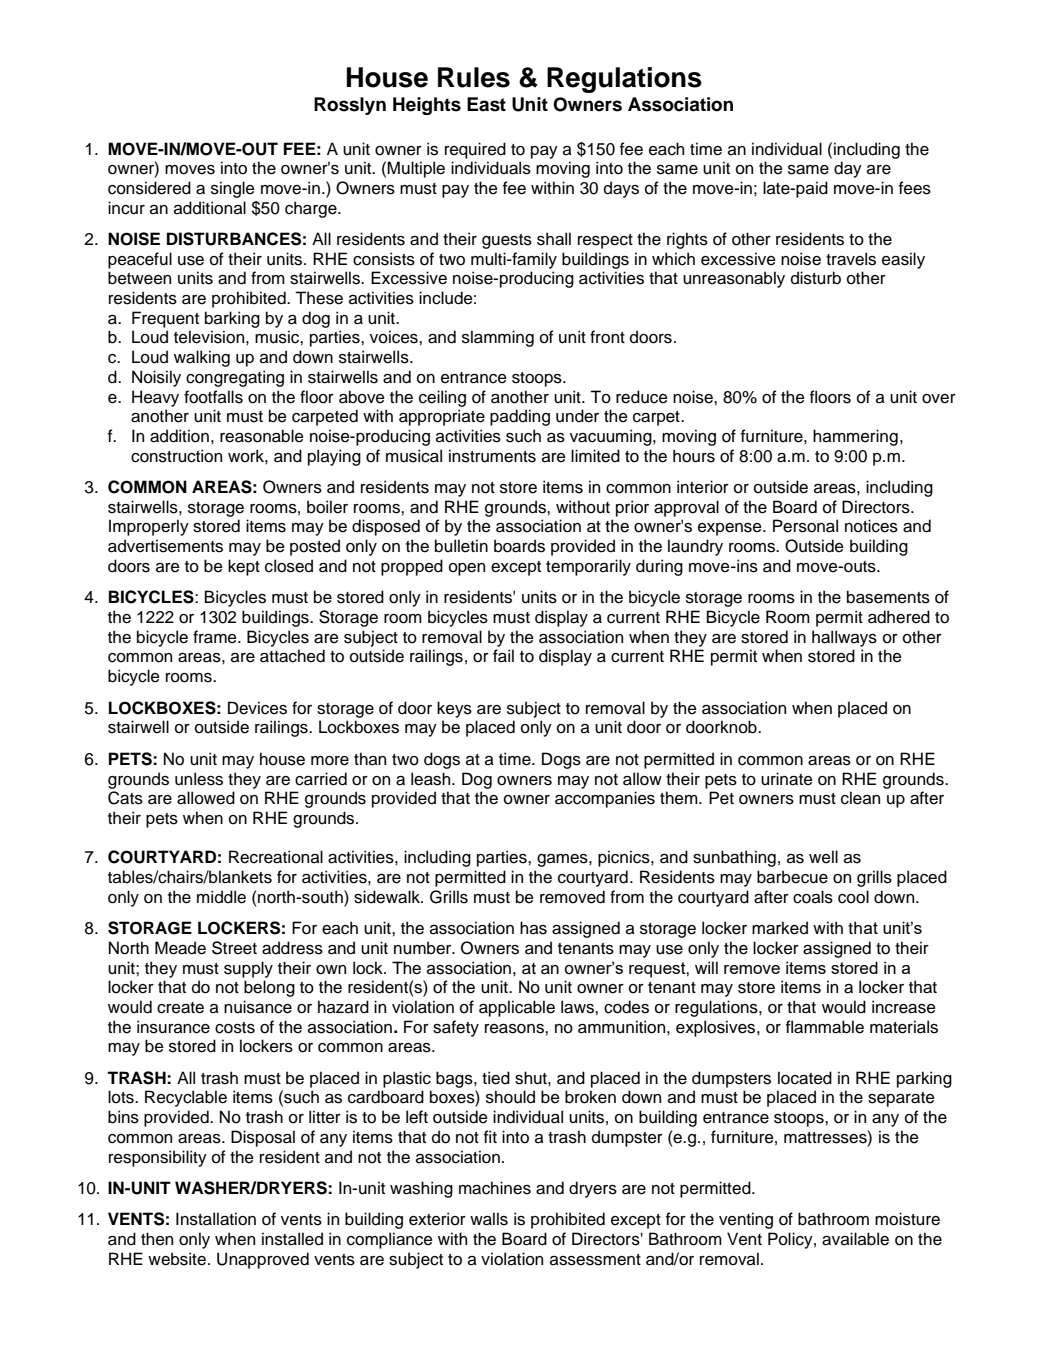 Image resolution: width=1048 pixels, height=1356 pixels. Describe the element at coordinates (233, 189) in the screenshot. I see `single` at that location.
